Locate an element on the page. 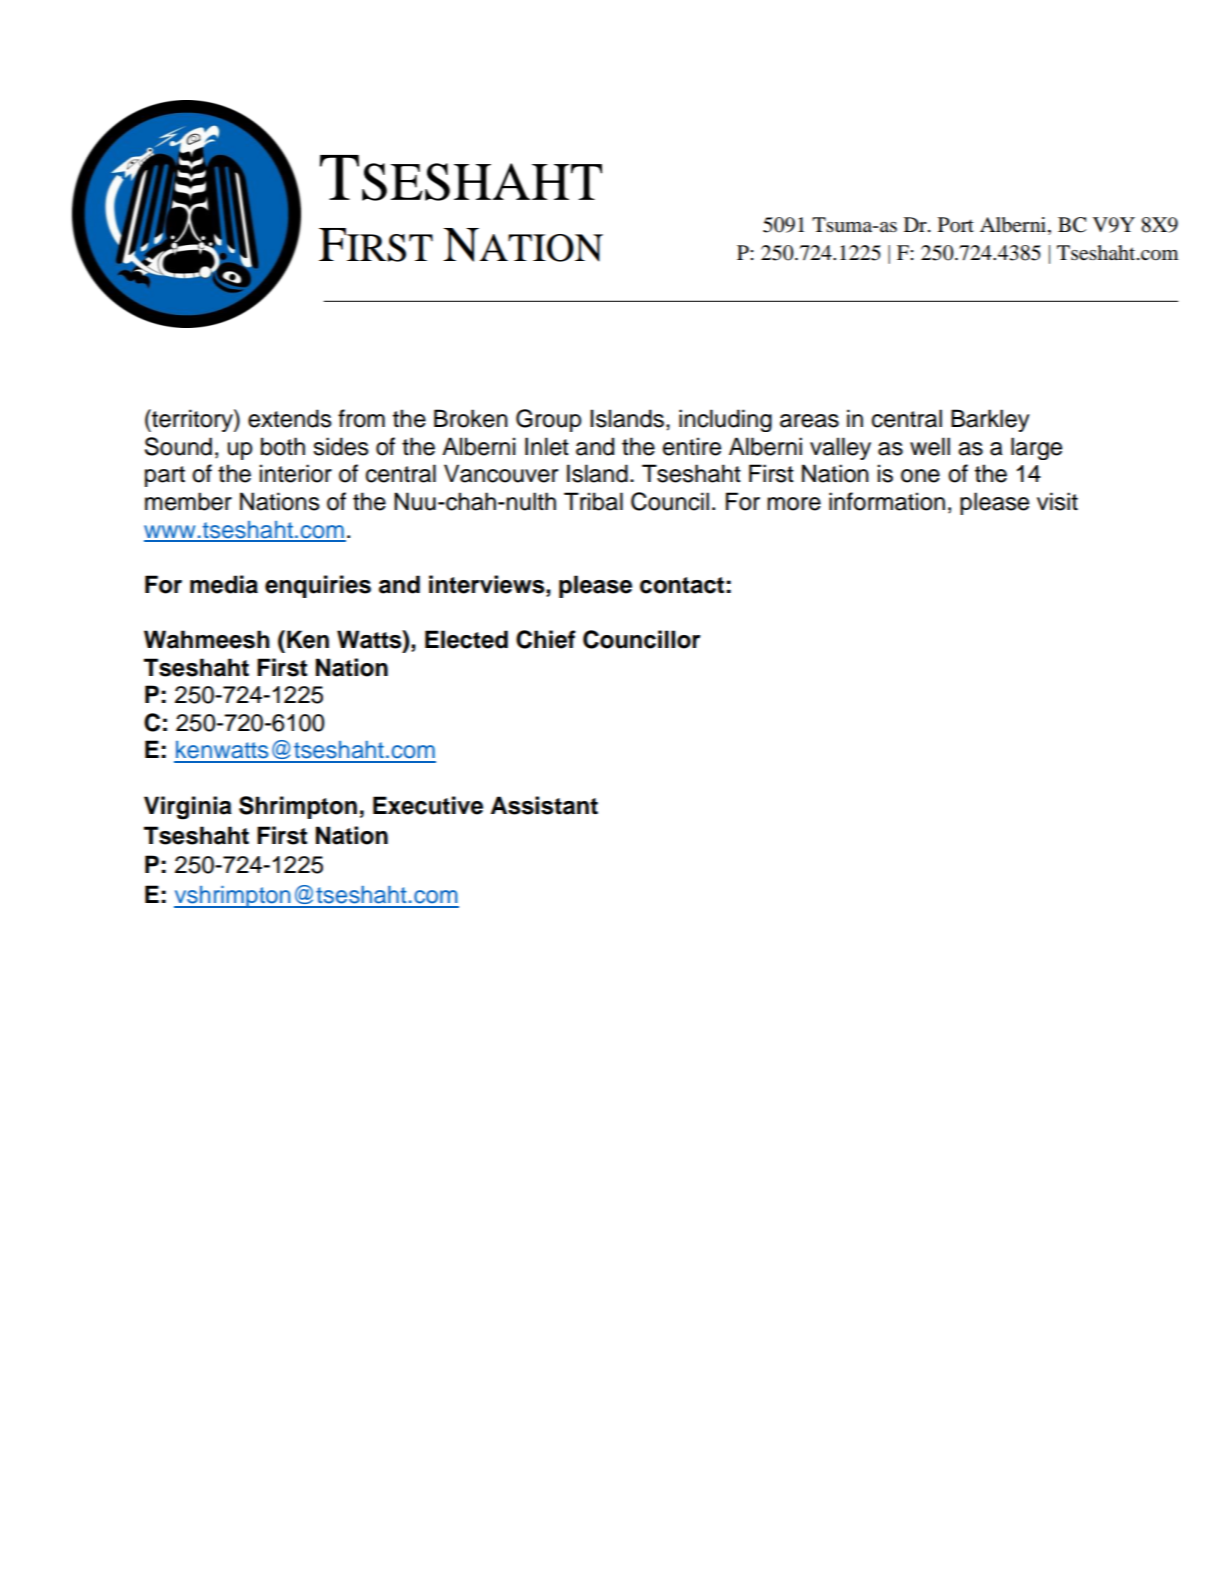  Port is located at coordinates (956, 225).
